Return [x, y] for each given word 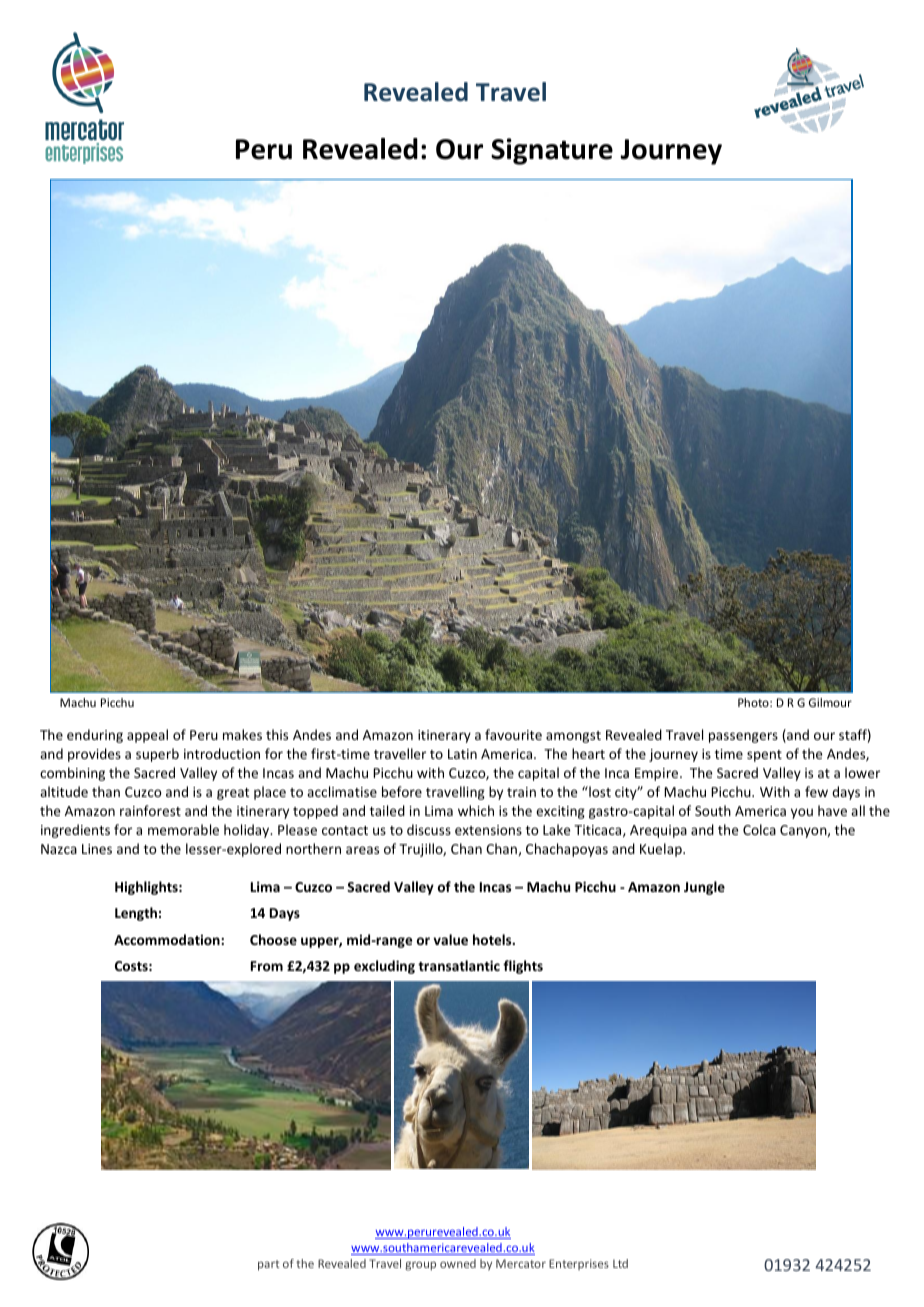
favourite [513, 734]
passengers [743, 737]
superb [157, 755]
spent [764, 756]
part [268, 1265]
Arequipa [658, 831]
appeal [147, 736]
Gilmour [830, 702]
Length [136, 914]
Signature [552, 151]
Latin [462, 754]
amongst [573, 737]
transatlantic [459, 965]
